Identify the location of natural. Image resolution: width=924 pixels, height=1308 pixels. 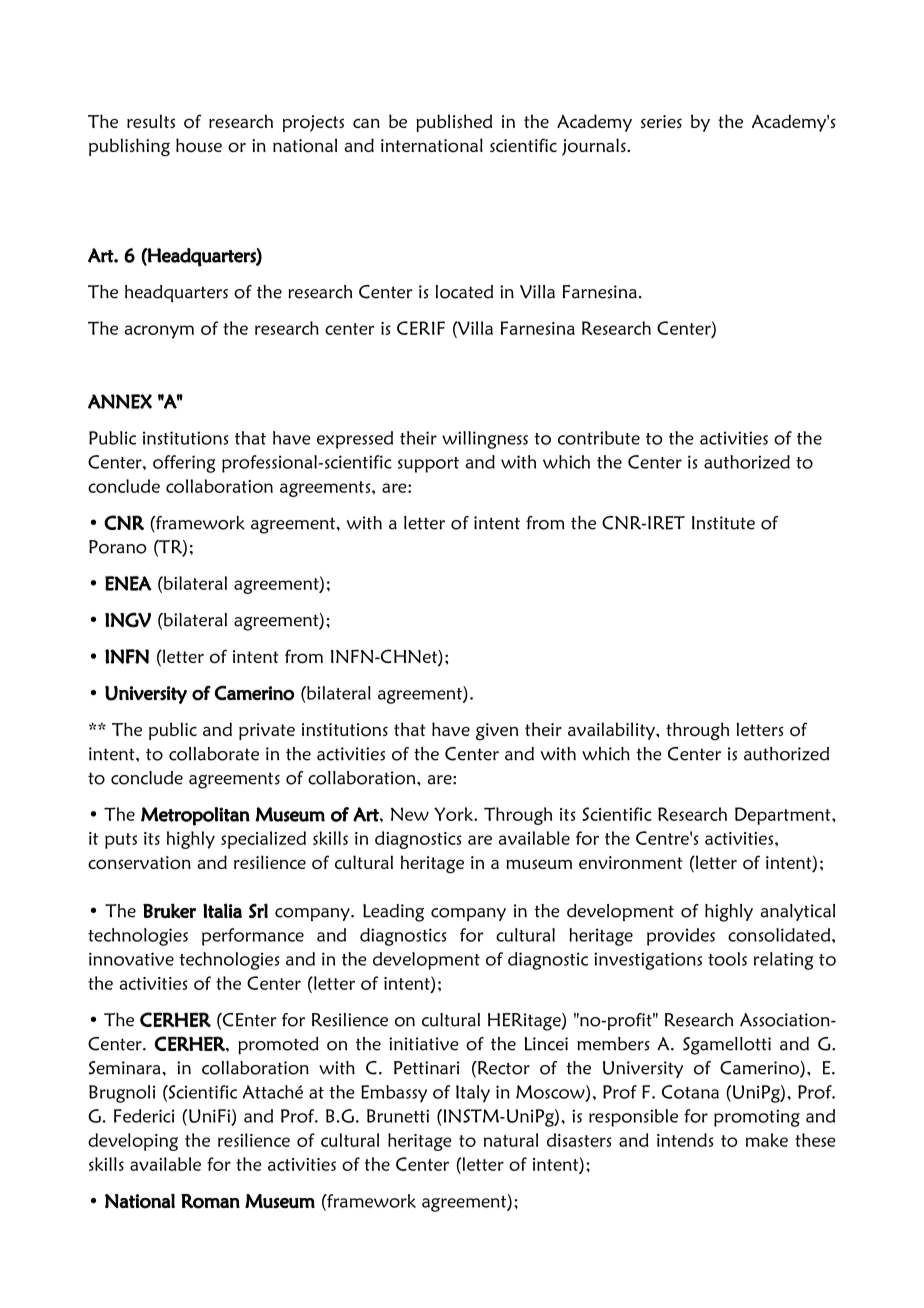
(511, 1140).
